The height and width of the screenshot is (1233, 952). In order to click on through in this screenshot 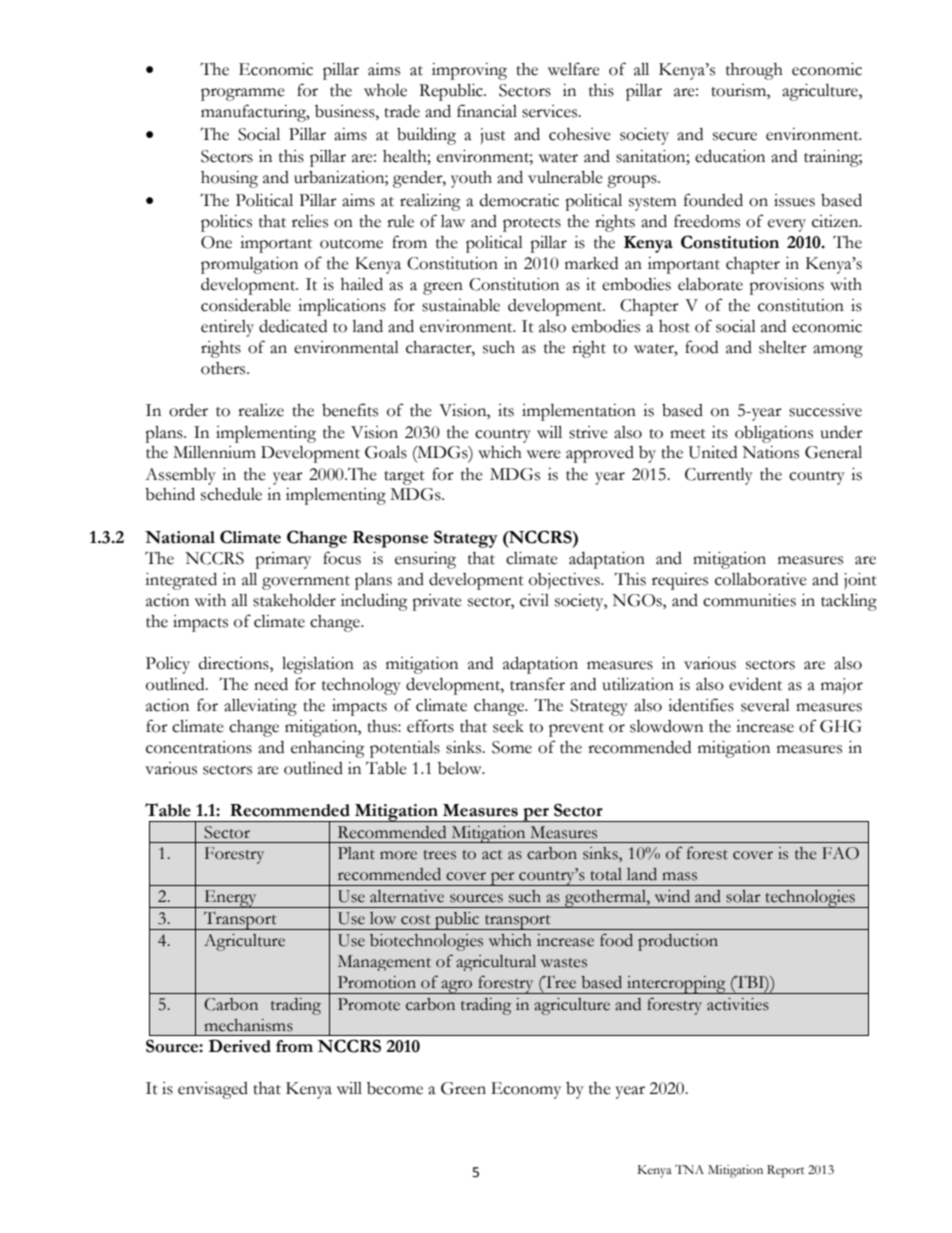, I will do `click(754, 71)`.
